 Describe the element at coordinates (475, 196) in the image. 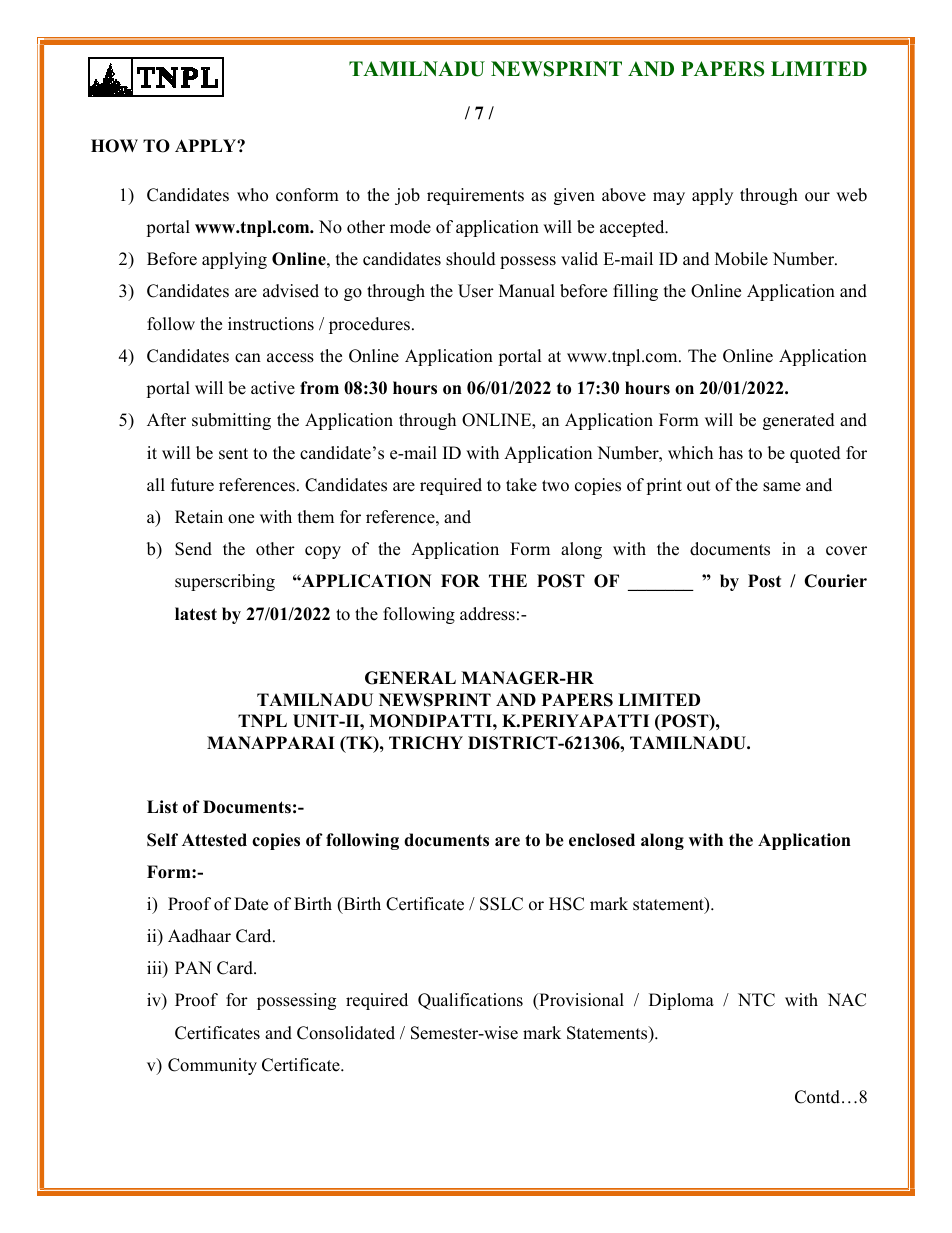

I see `requirements` at that location.
